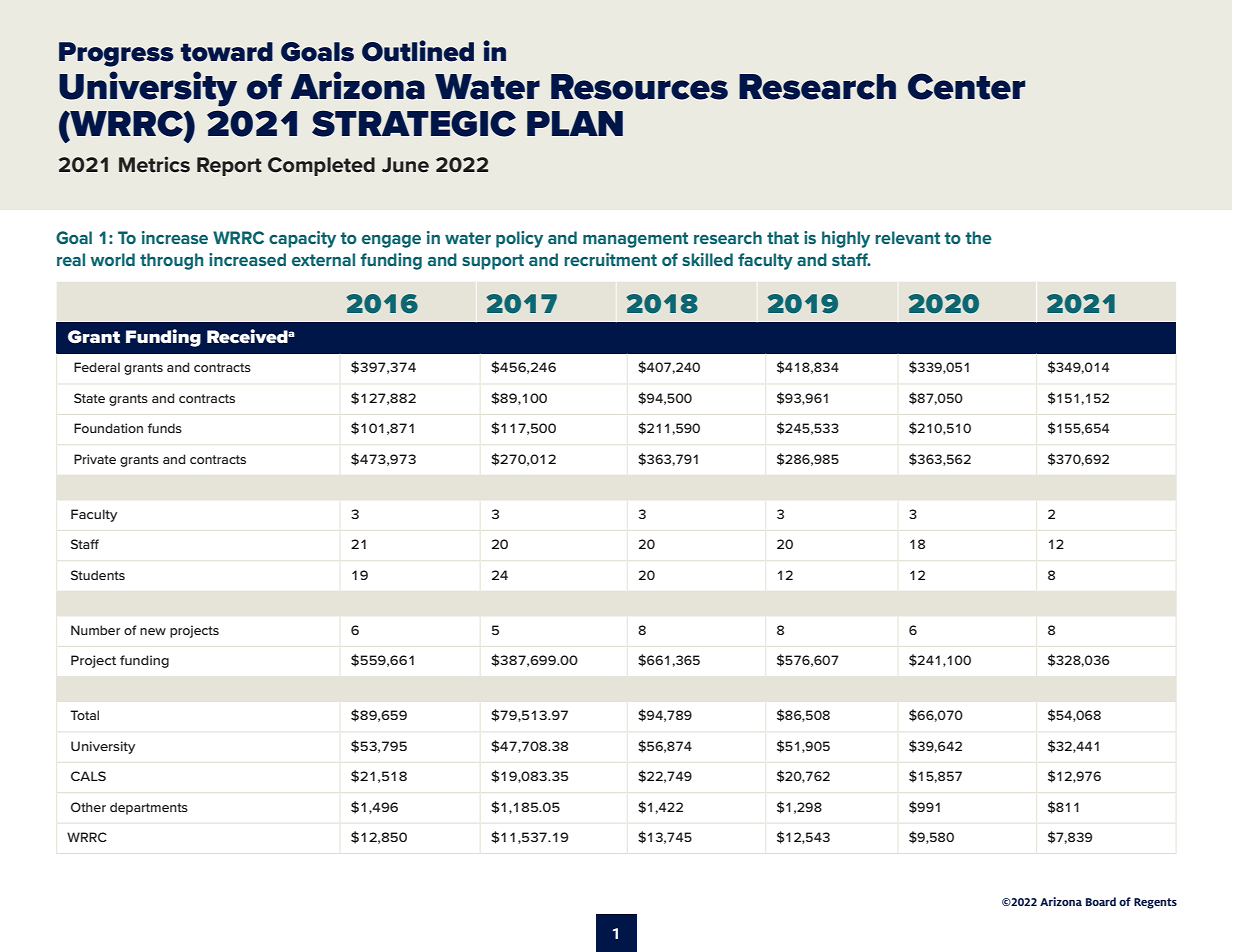 The height and width of the screenshot is (952, 1233). What do you see at coordinates (846, 239) in the screenshot?
I see `highly` at bounding box center [846, 239].
